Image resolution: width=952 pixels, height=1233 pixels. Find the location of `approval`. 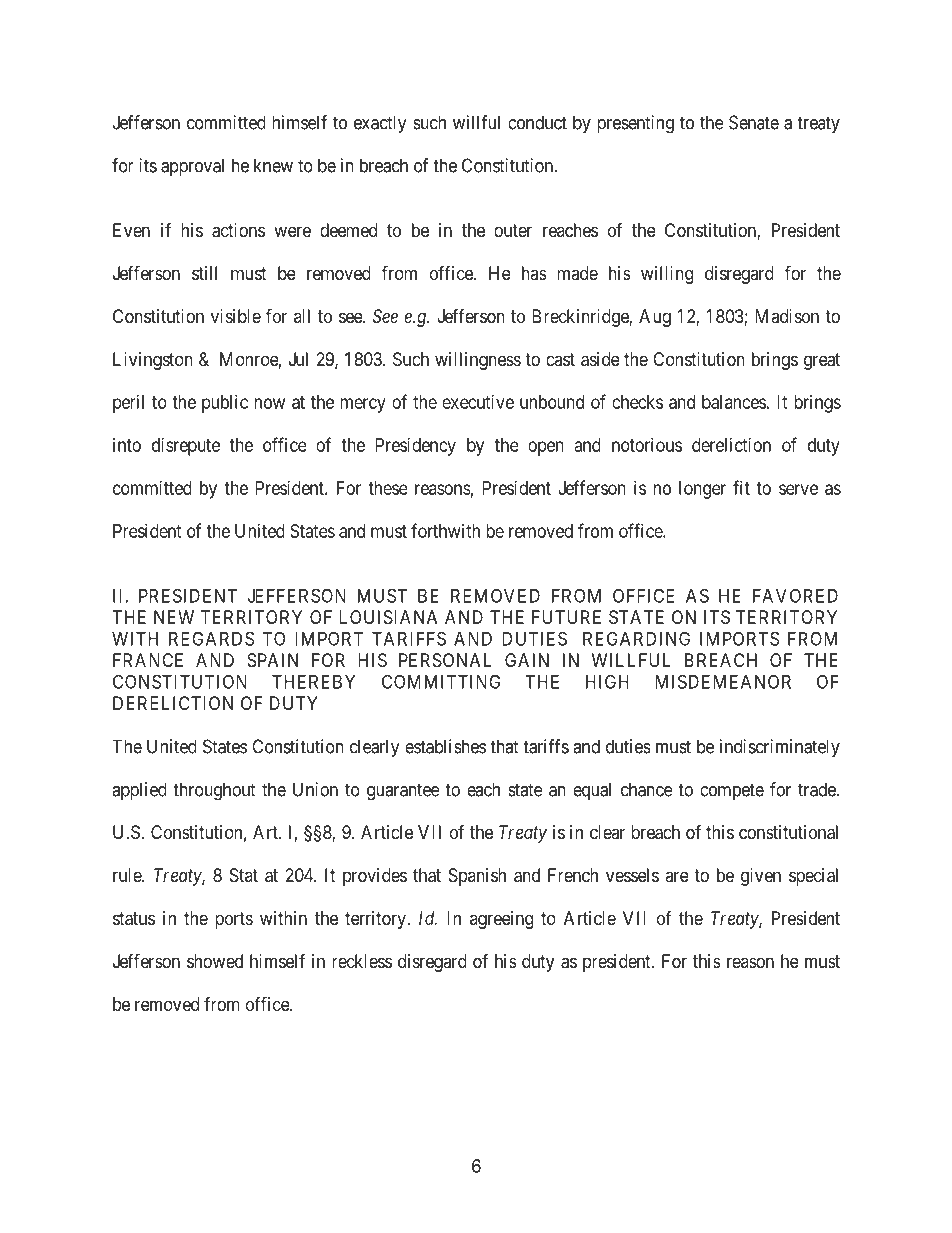

approval is located at coordinates (192, 167).
